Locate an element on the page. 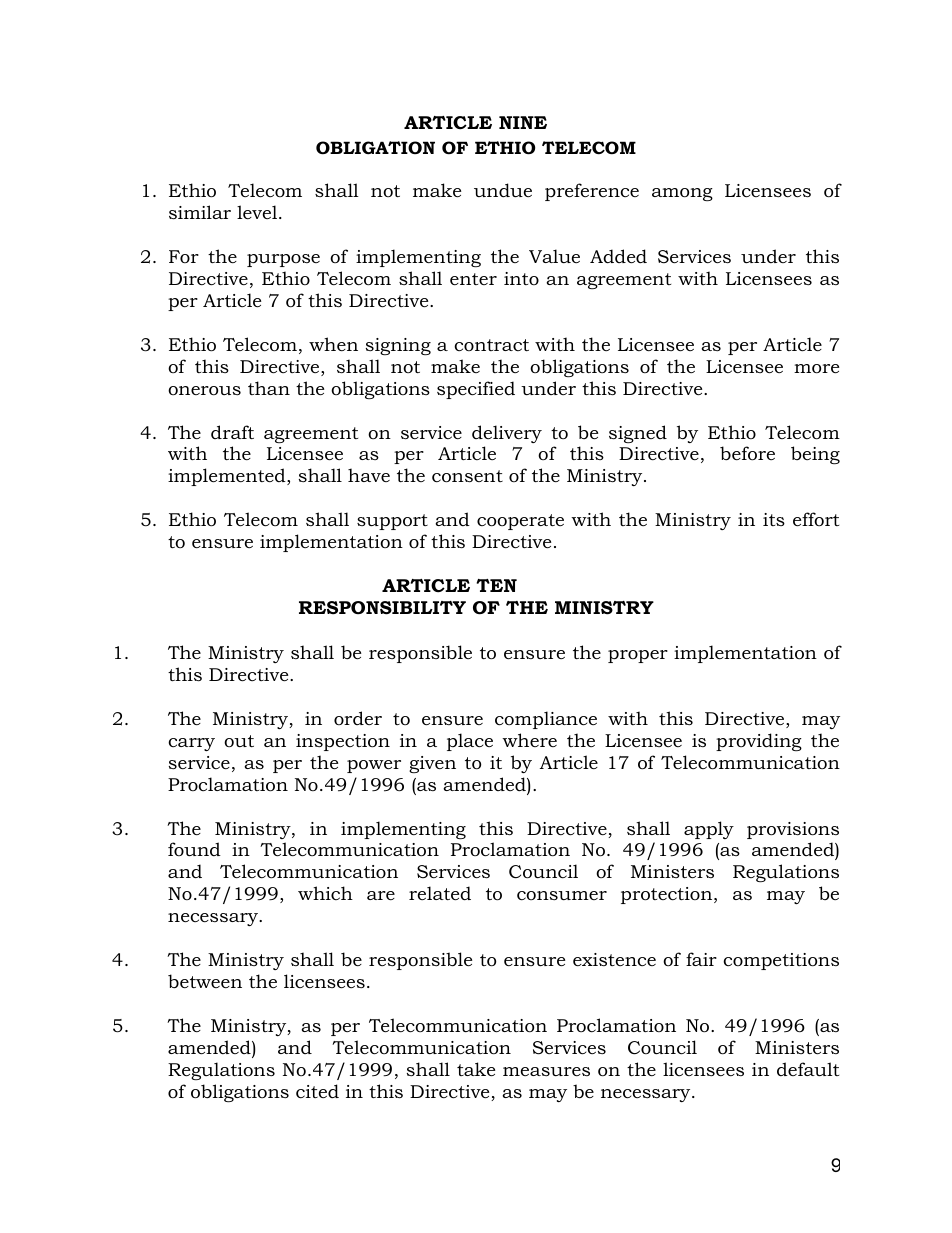  more is located at coordinates (816, 369).
